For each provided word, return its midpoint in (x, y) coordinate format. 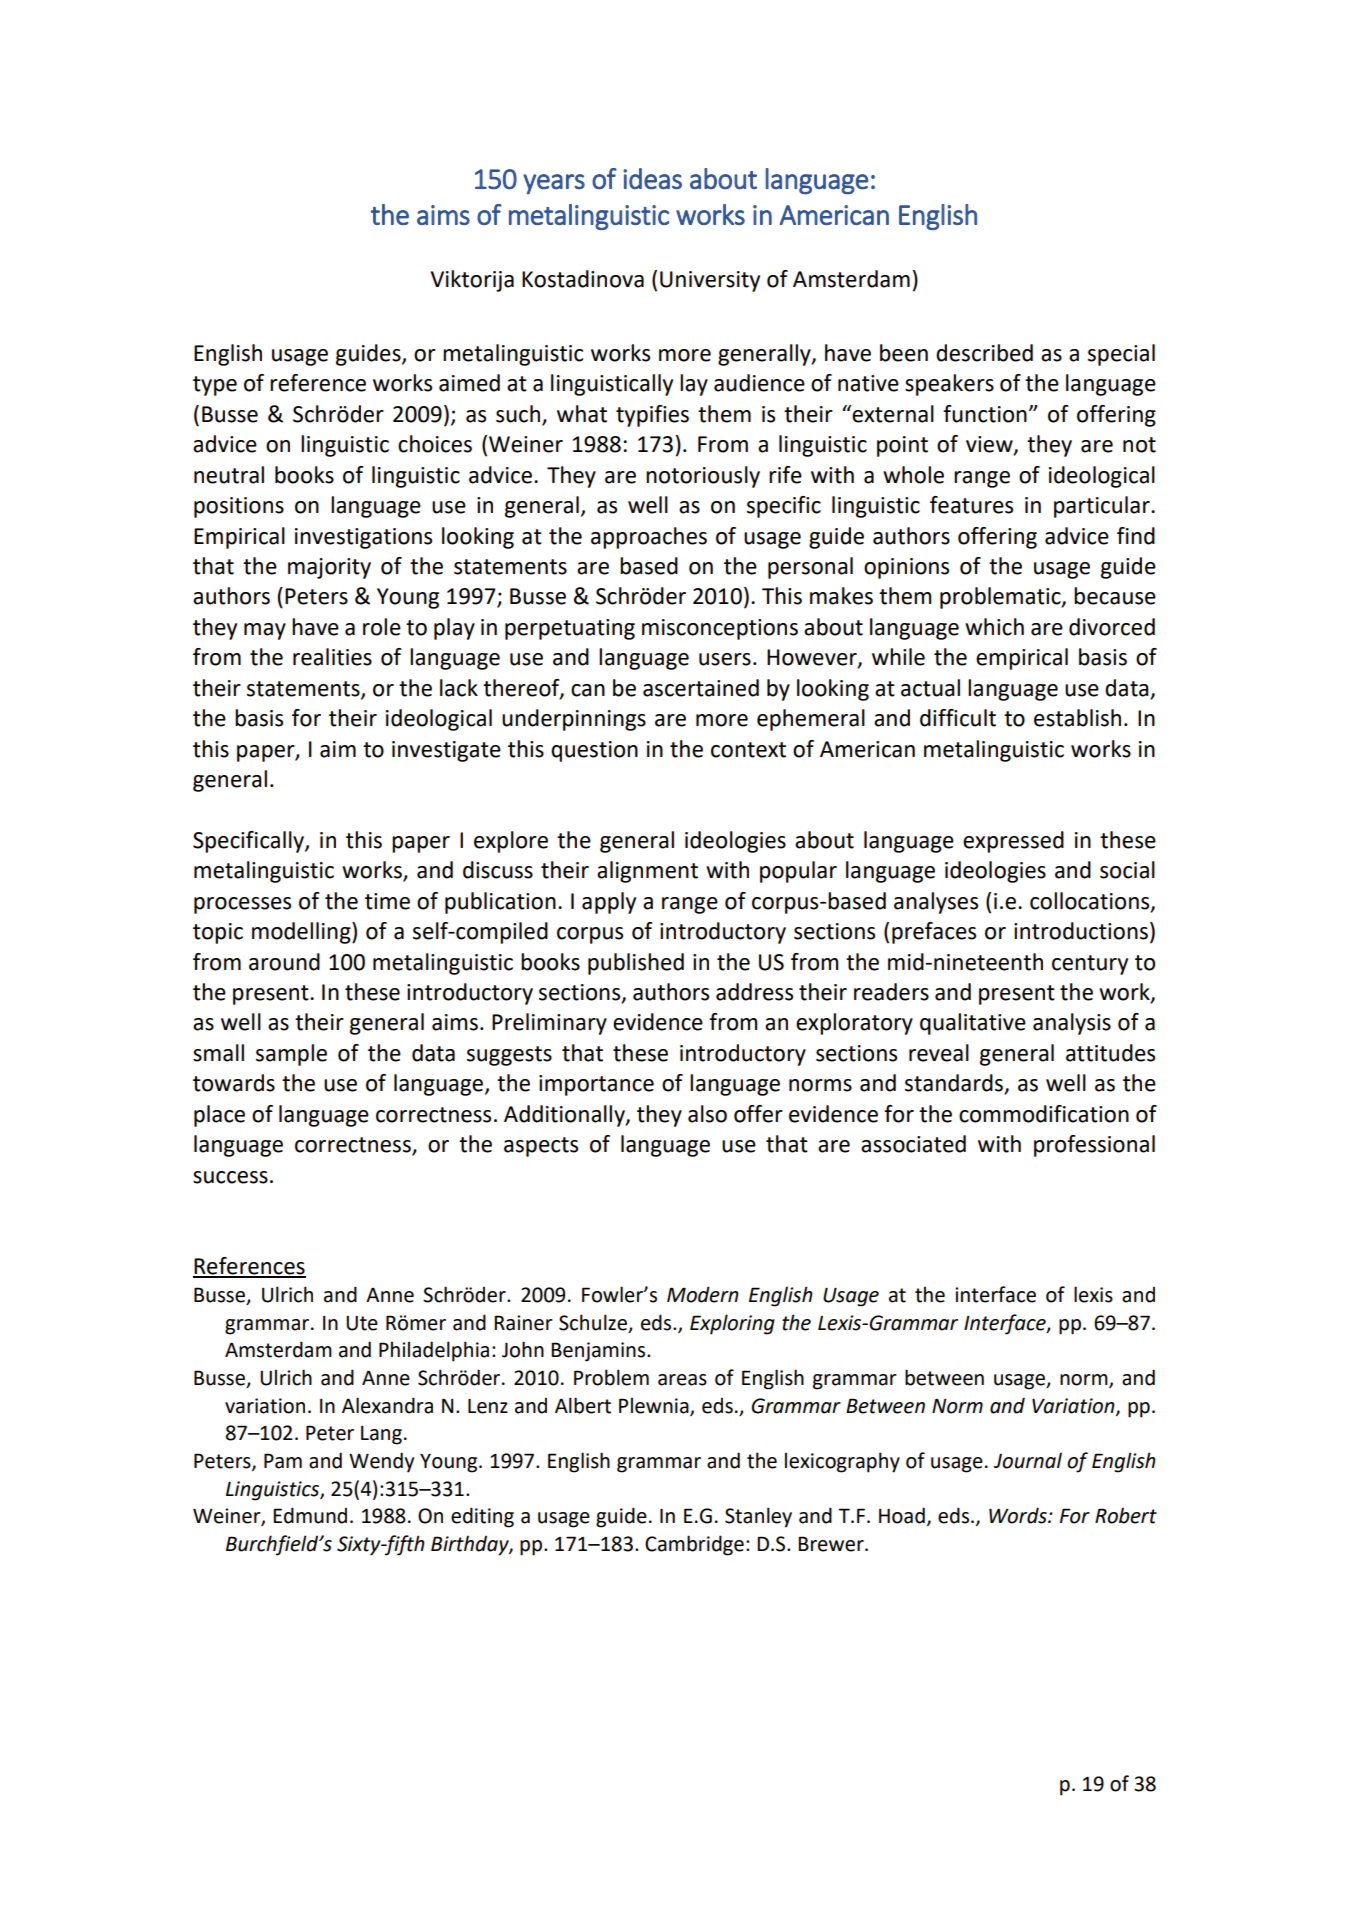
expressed (1013, 842)
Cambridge (694, 1545)
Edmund (310, 1515)
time (387, 901)
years (554, 184)
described (984, 353)
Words (1019, 1515)
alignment (647, 872)
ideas (652, 179)
